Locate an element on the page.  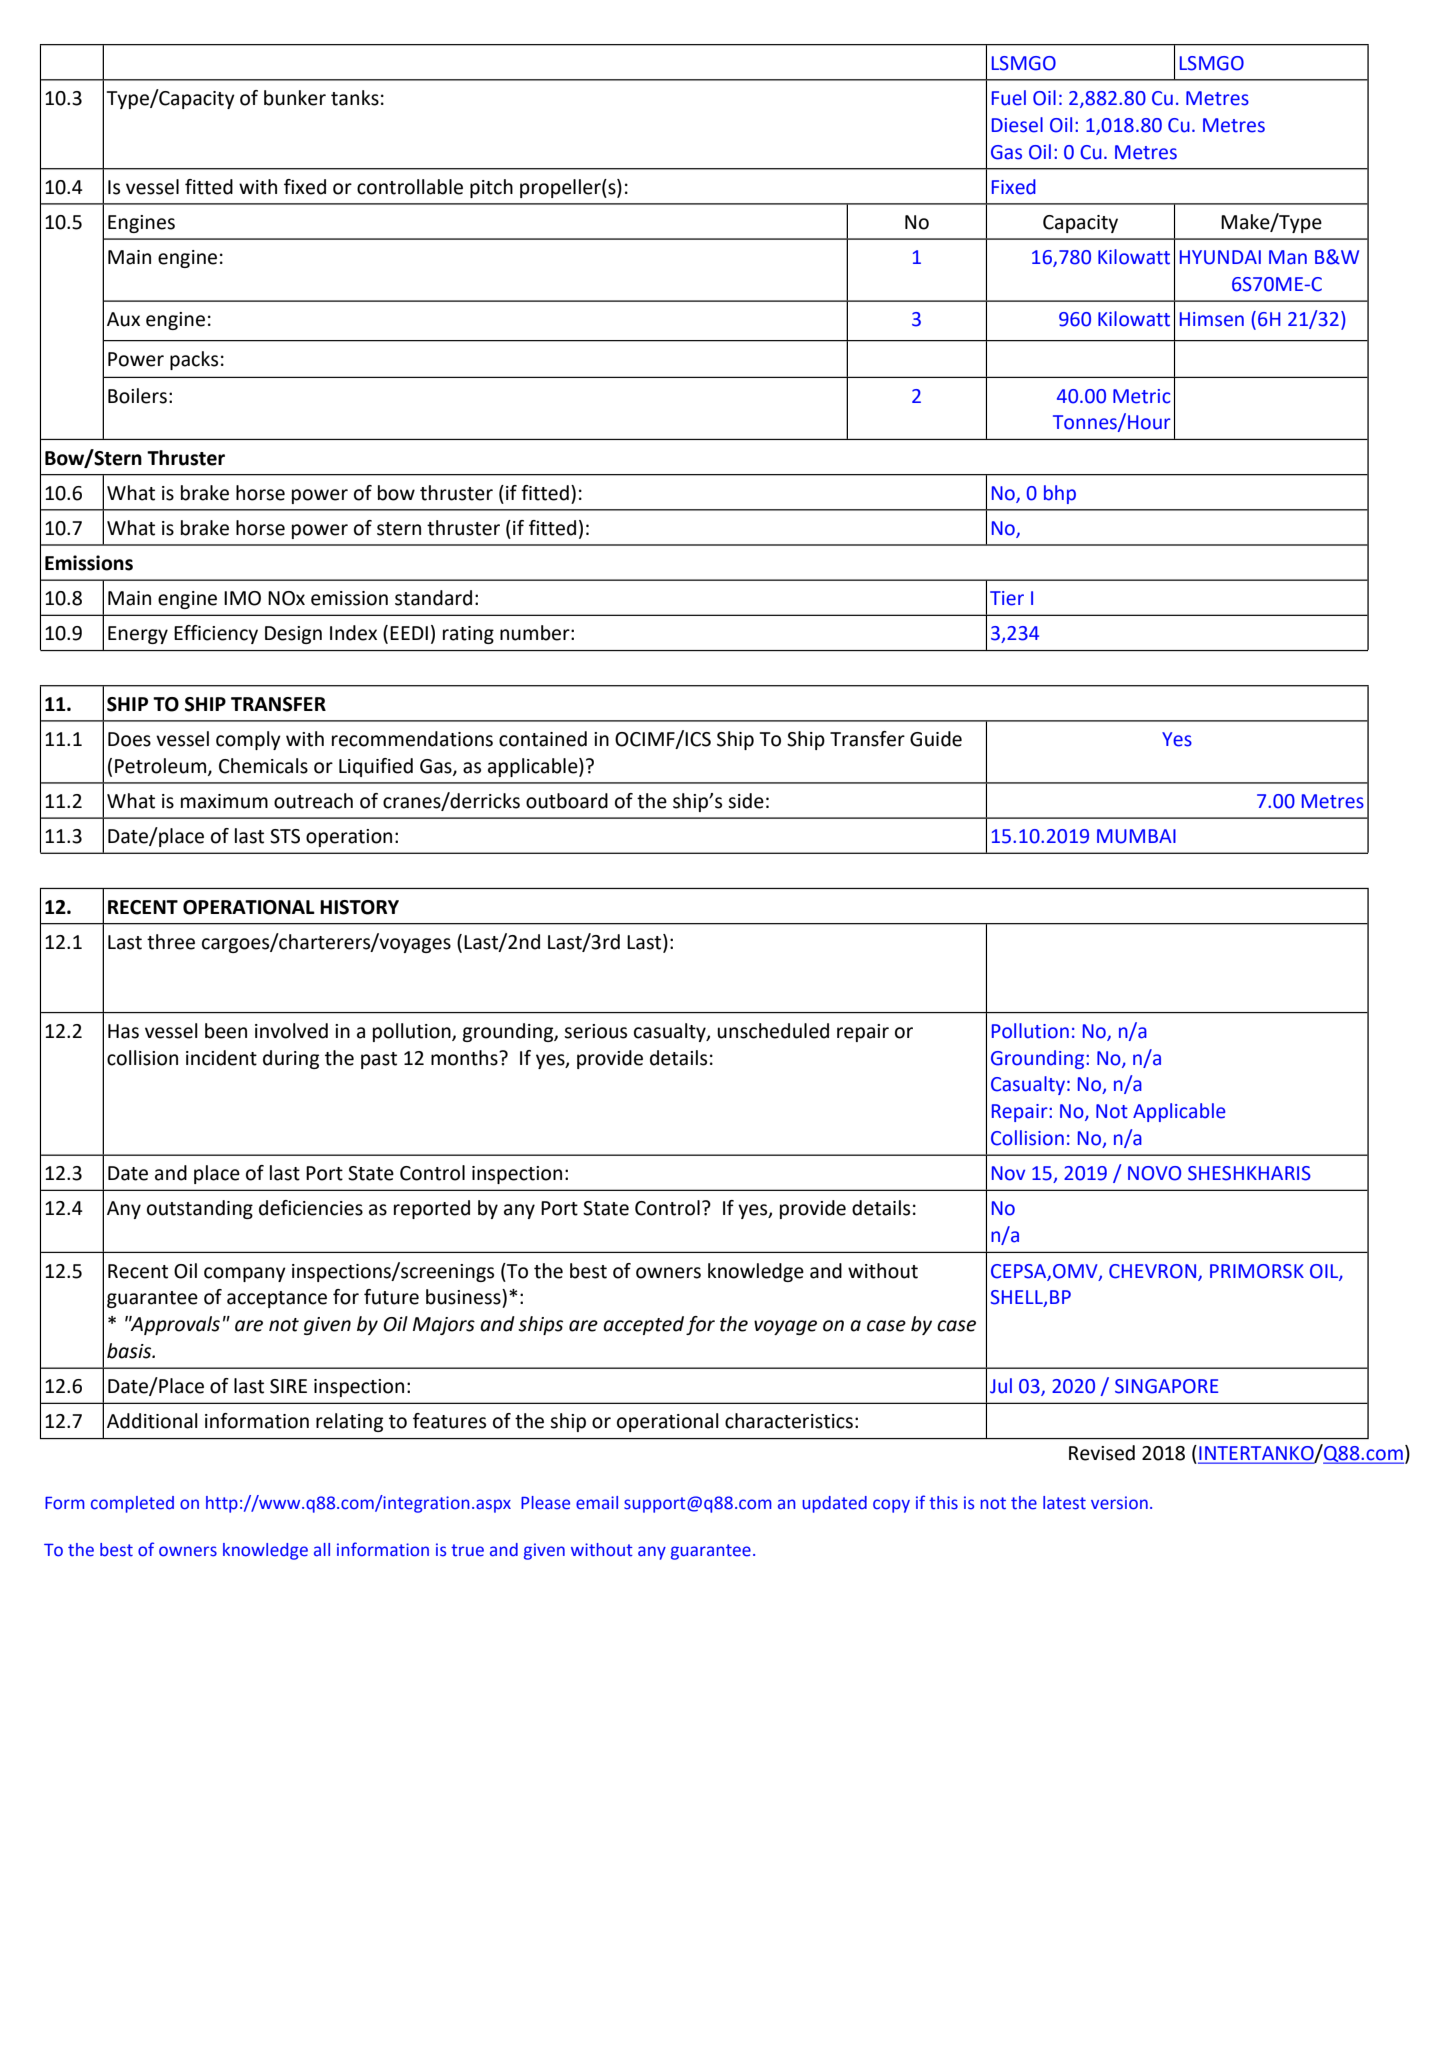
bunker is located at coordinates (295, 98).
